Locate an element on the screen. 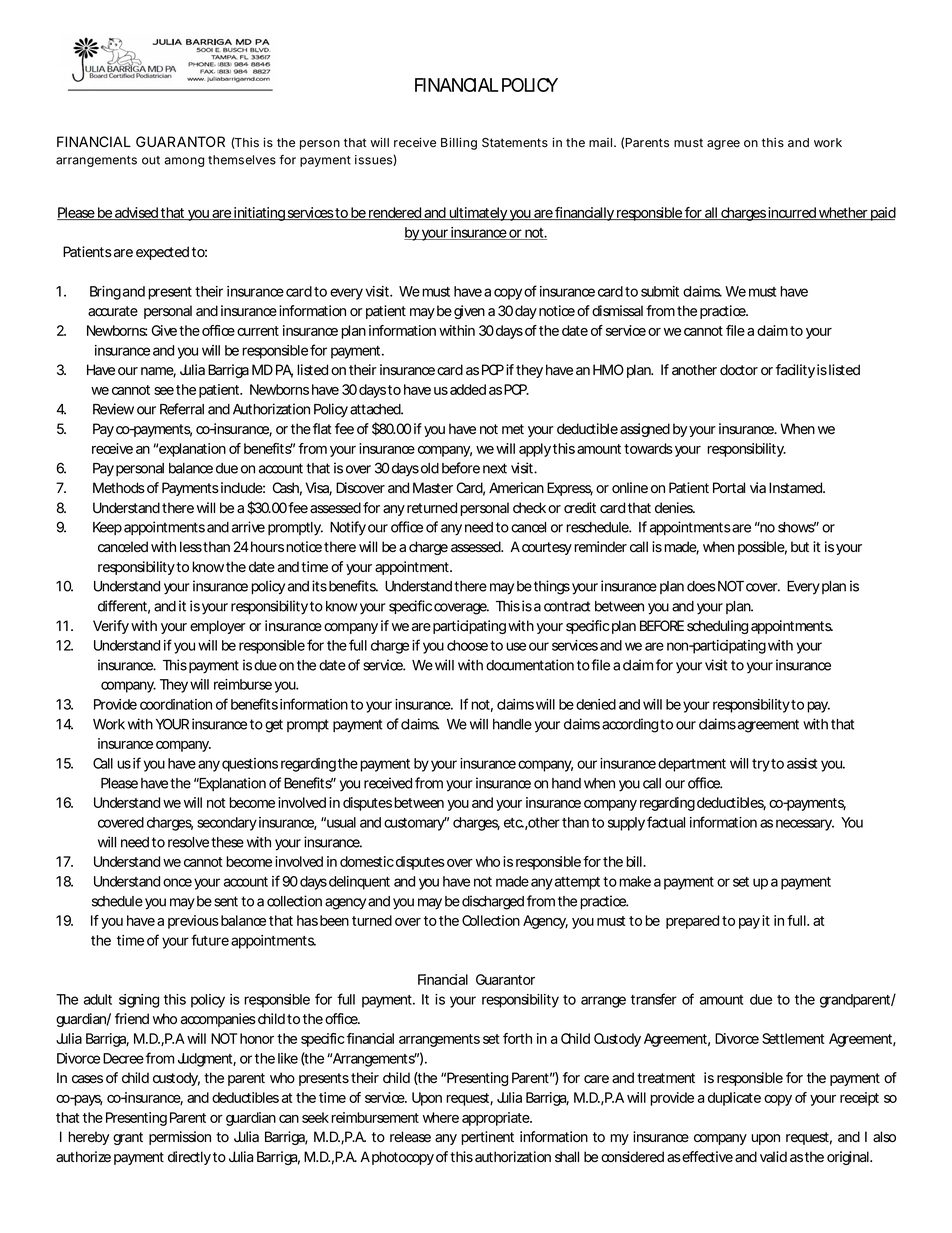  permission is located at coordinates (180, 1138).
